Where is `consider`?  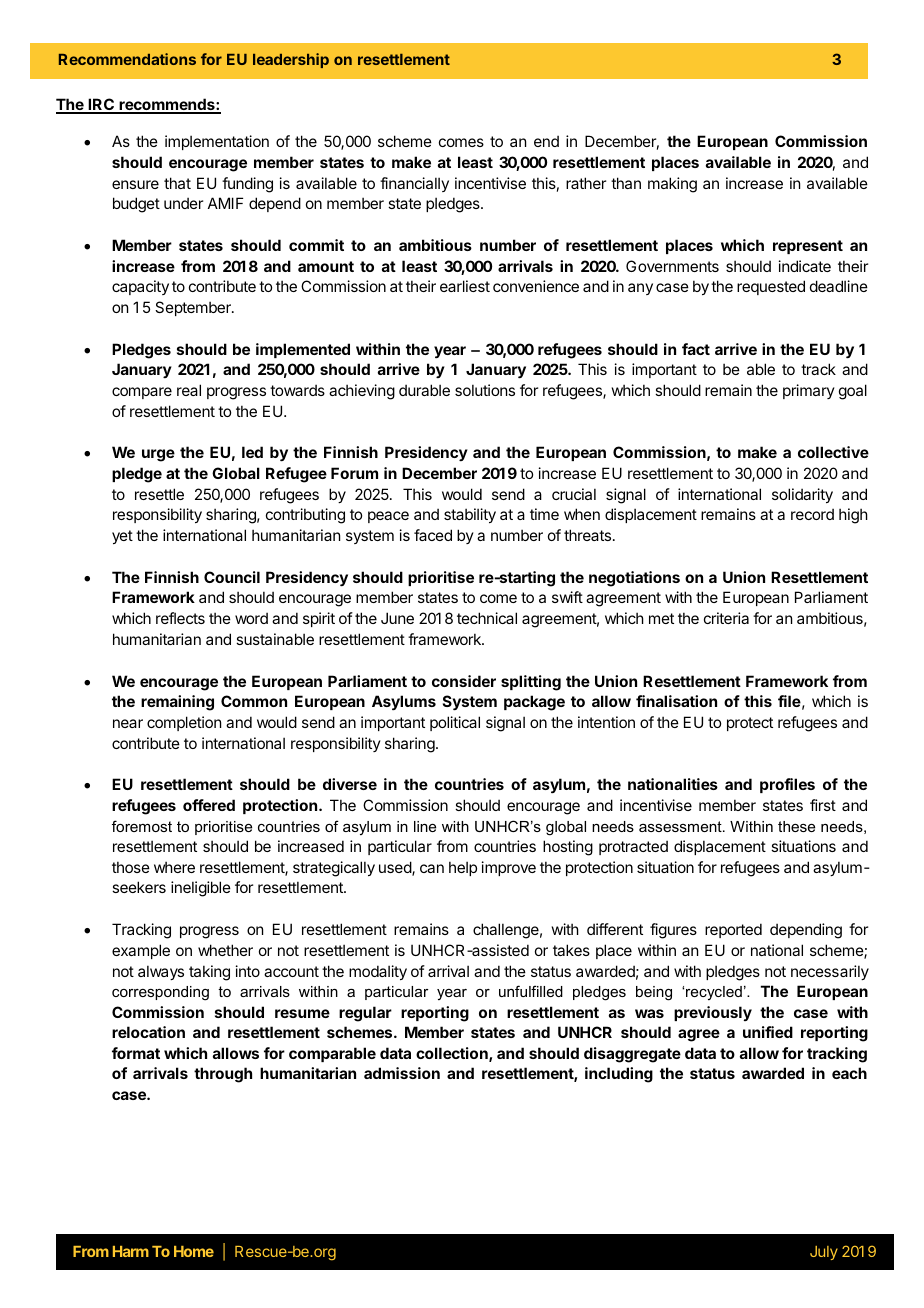
consider is located at coordinates (464, 681).
